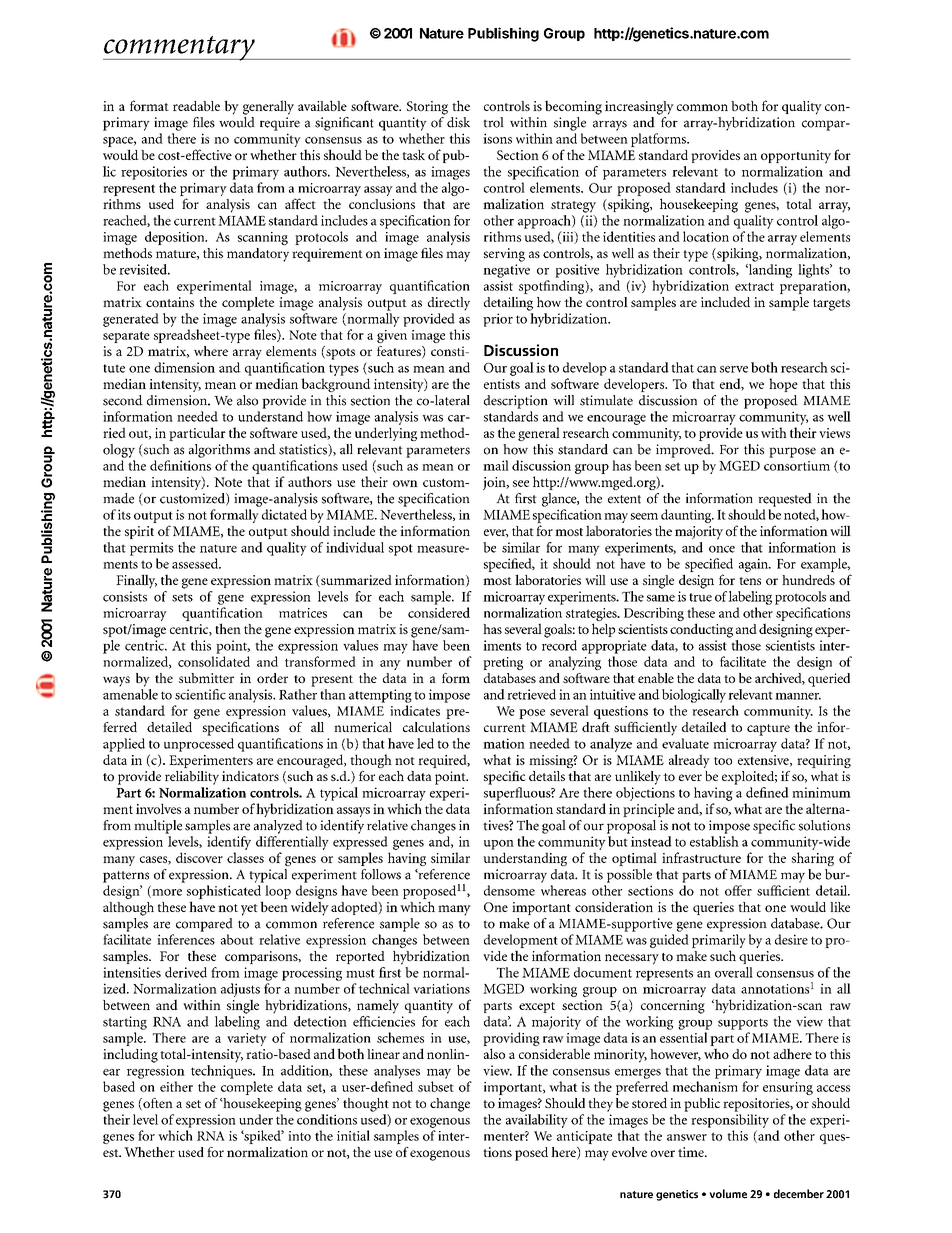  I want to click on multiple, so click(158, 827).
